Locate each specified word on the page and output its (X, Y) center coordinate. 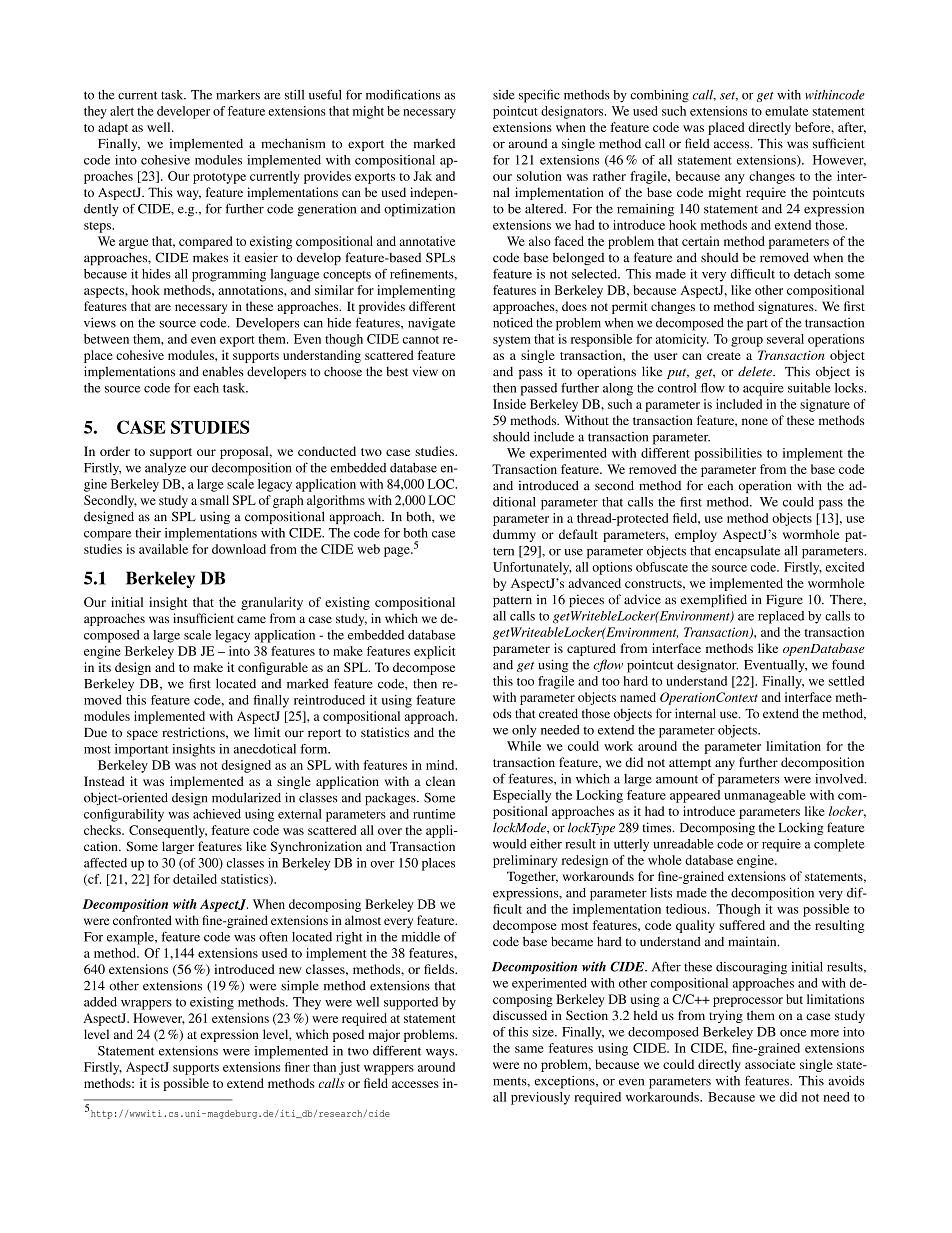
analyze (165, 469)
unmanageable (765, 796)
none (755, 421)
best (397, 372)
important (142, 750)
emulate (786, 111)
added (100, 1002)
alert (122, 111)
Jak (422, 176)
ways (441, 1054)
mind (441, 765)
